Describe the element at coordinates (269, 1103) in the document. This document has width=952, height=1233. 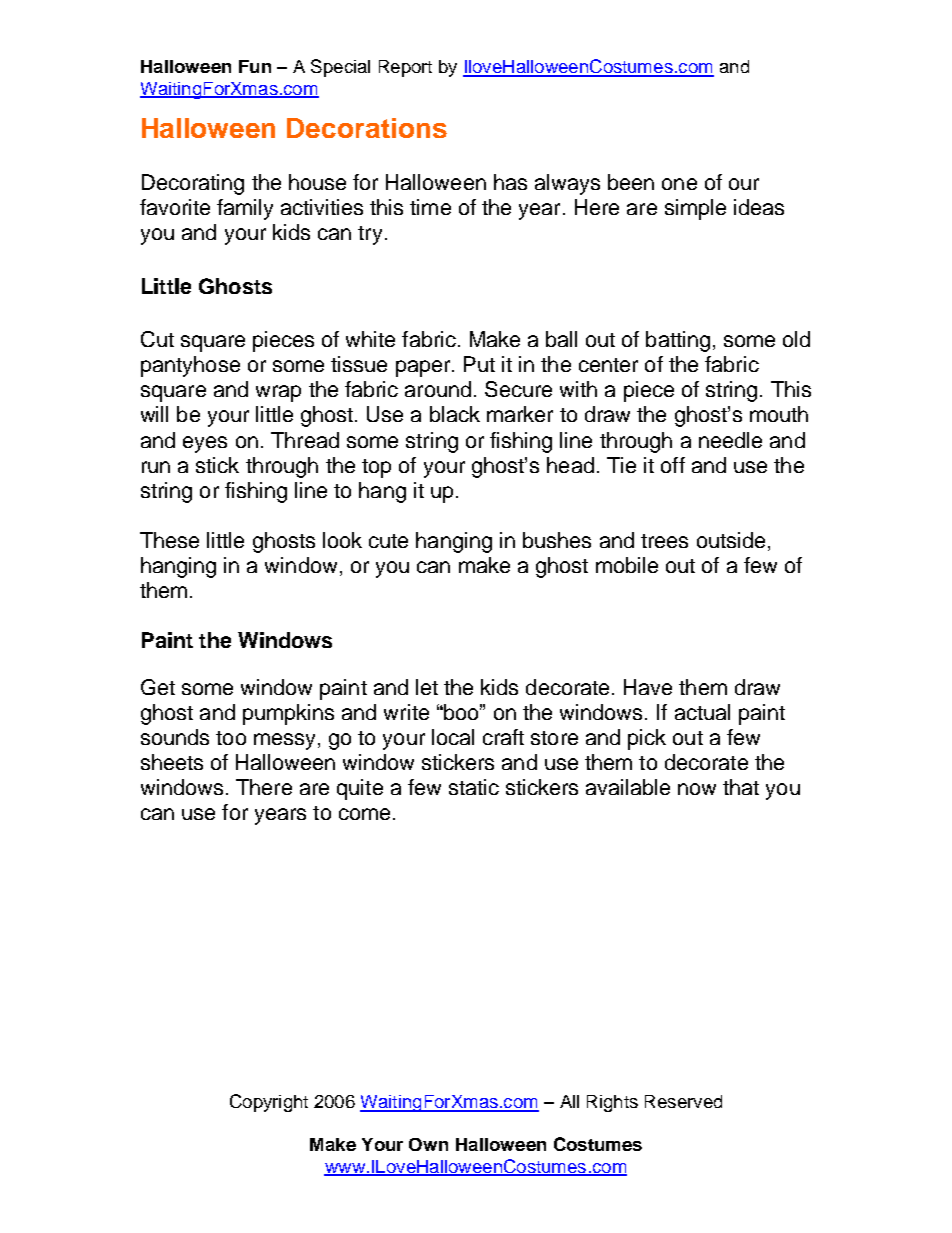
I see `Copyright` at that location.
